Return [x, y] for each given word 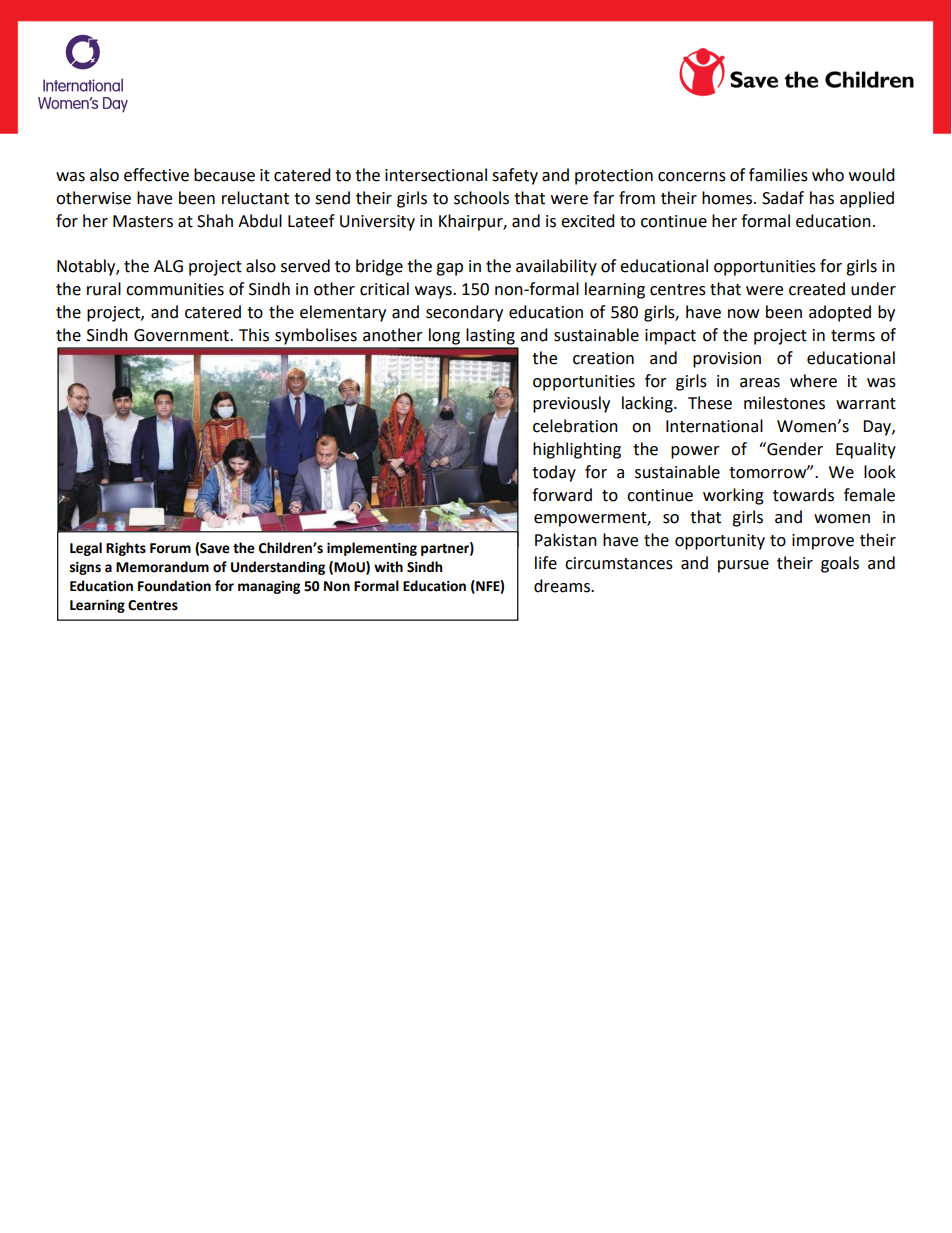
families [778, 175]
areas [760, 383]
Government [182, 335]
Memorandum [162, 567]
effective [156, 175]
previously [571, 404]
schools [481, 198]
